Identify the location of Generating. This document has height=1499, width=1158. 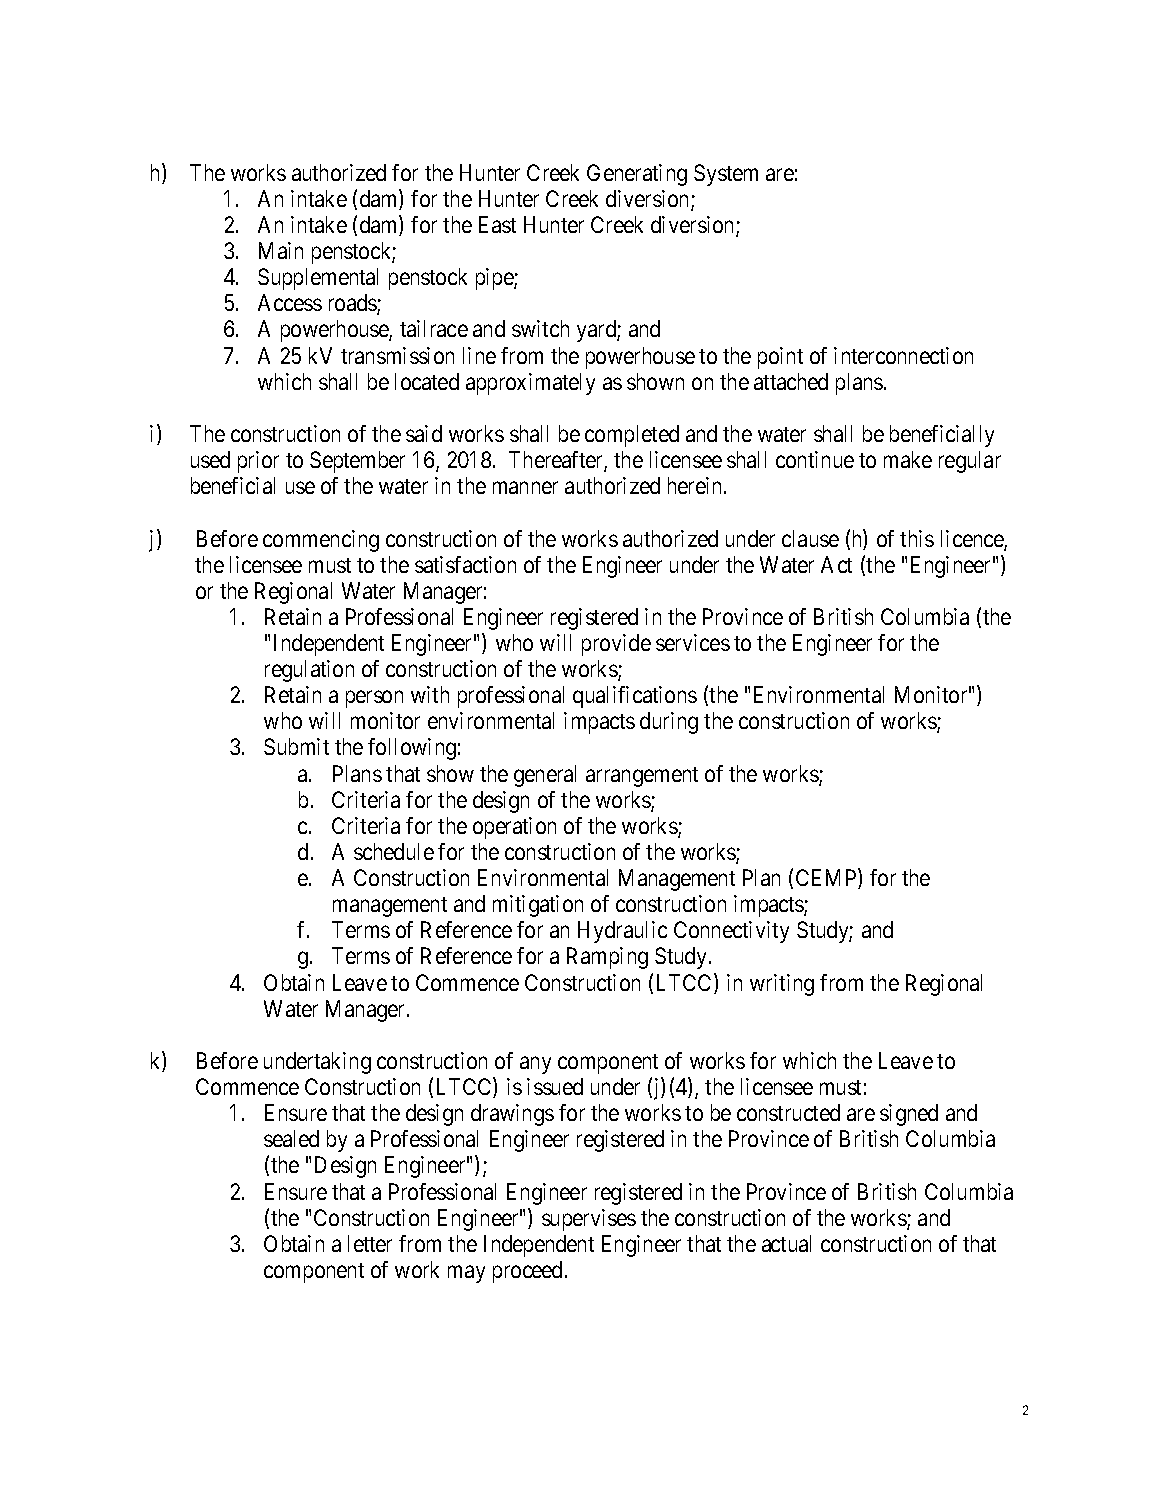
(637, 175).
